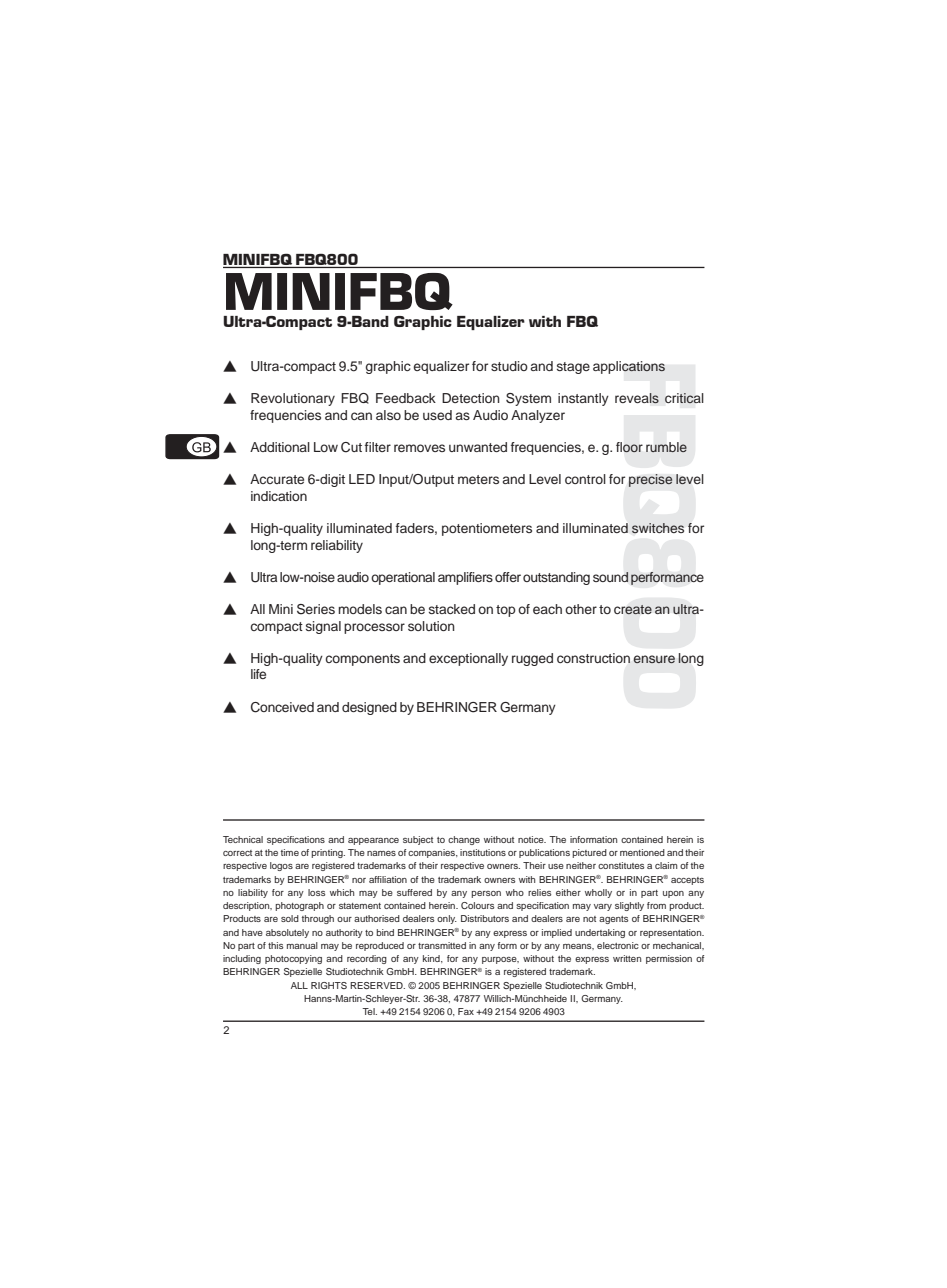  What do you see at coordinates (627, 958) in the image?
I see `written` at bounding box center [627, 958].
